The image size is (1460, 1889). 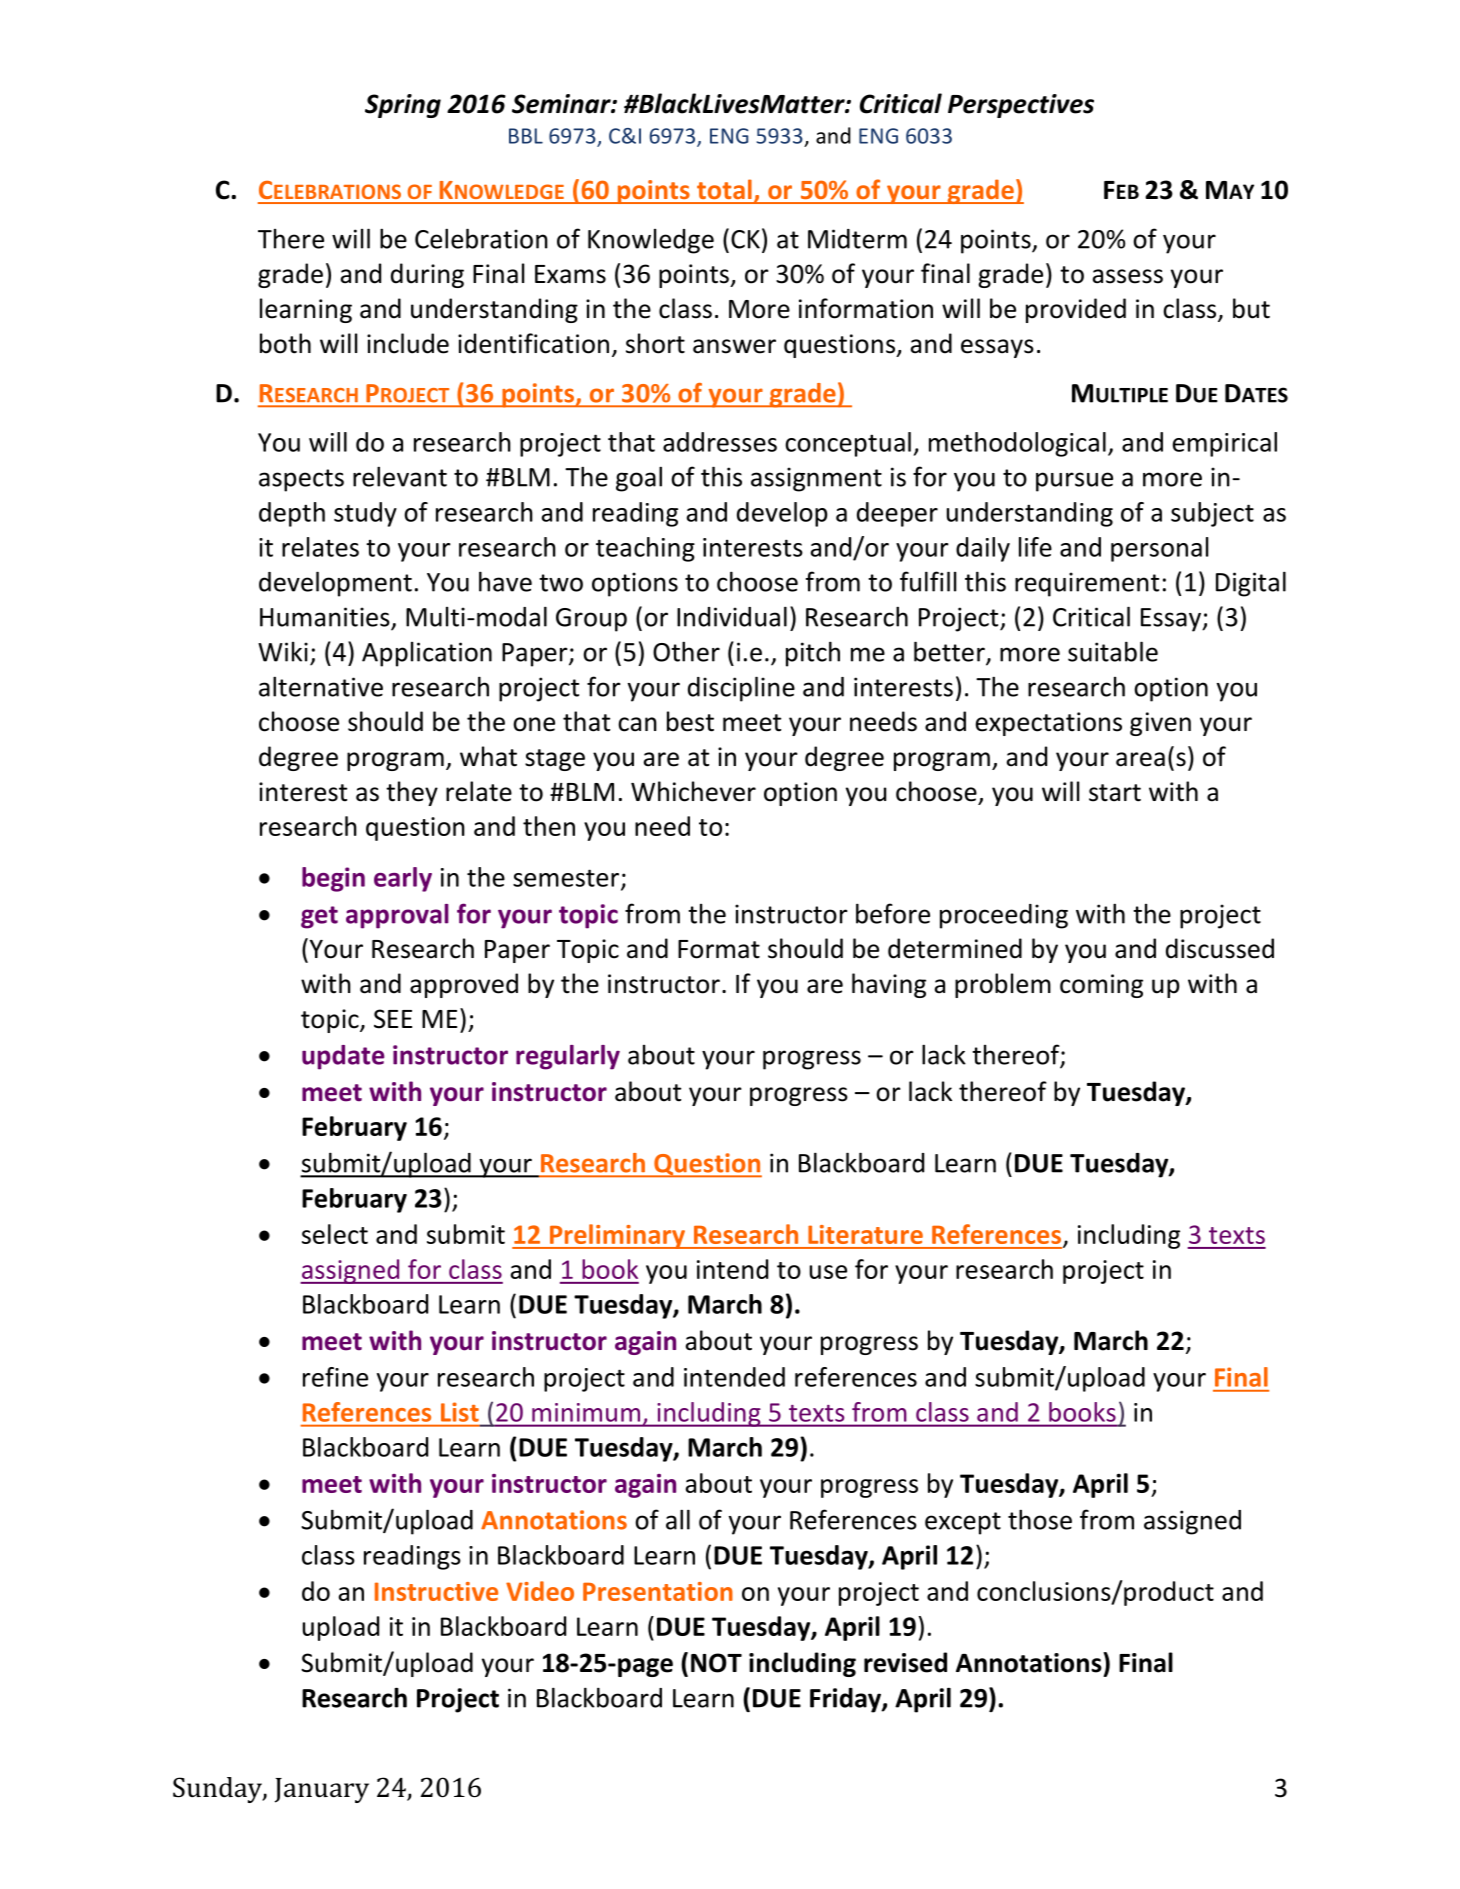 I want to click on Midterm, so click(x=857, y=239).
